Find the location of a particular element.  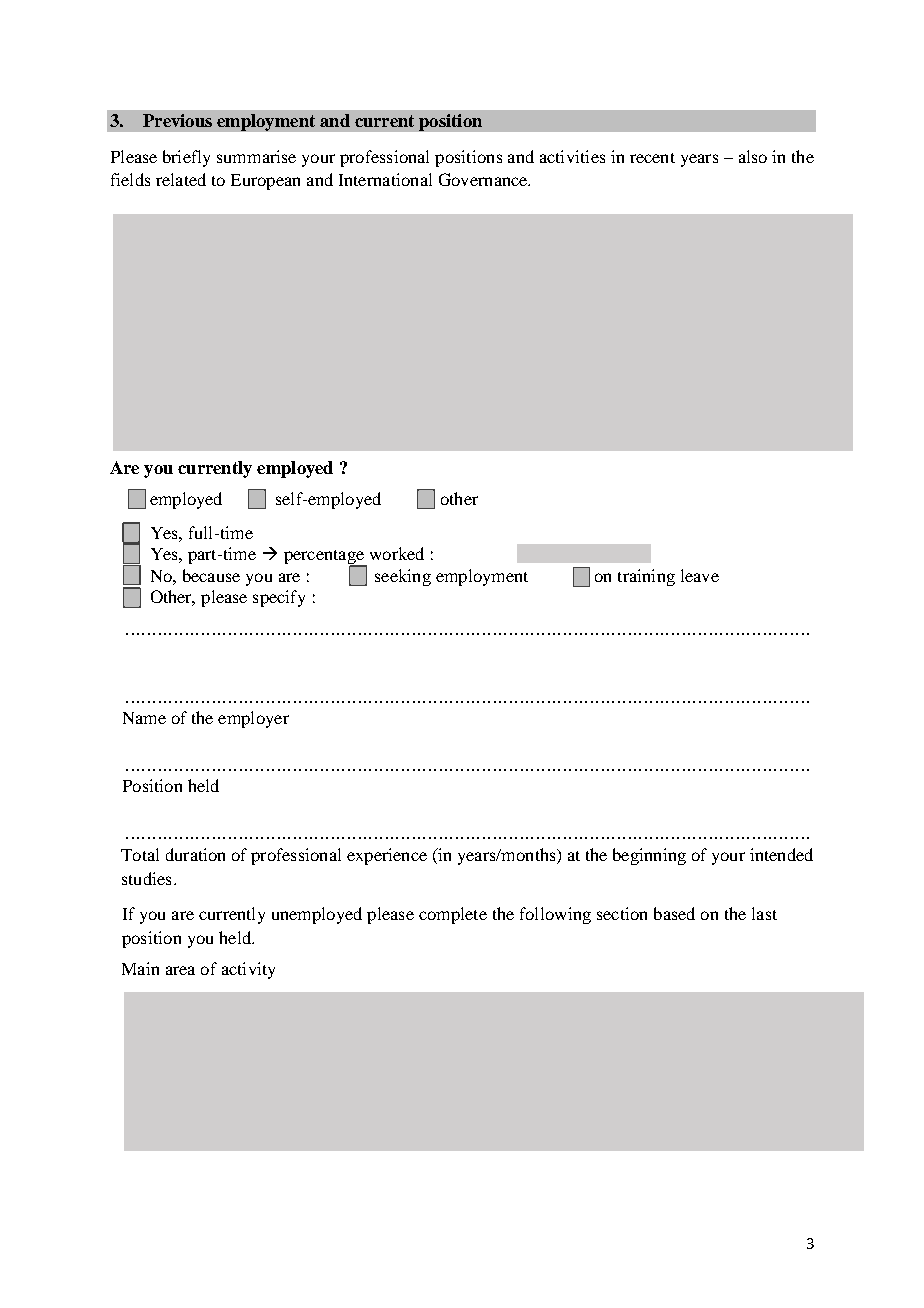

area is located at coordinates (180, 970).
